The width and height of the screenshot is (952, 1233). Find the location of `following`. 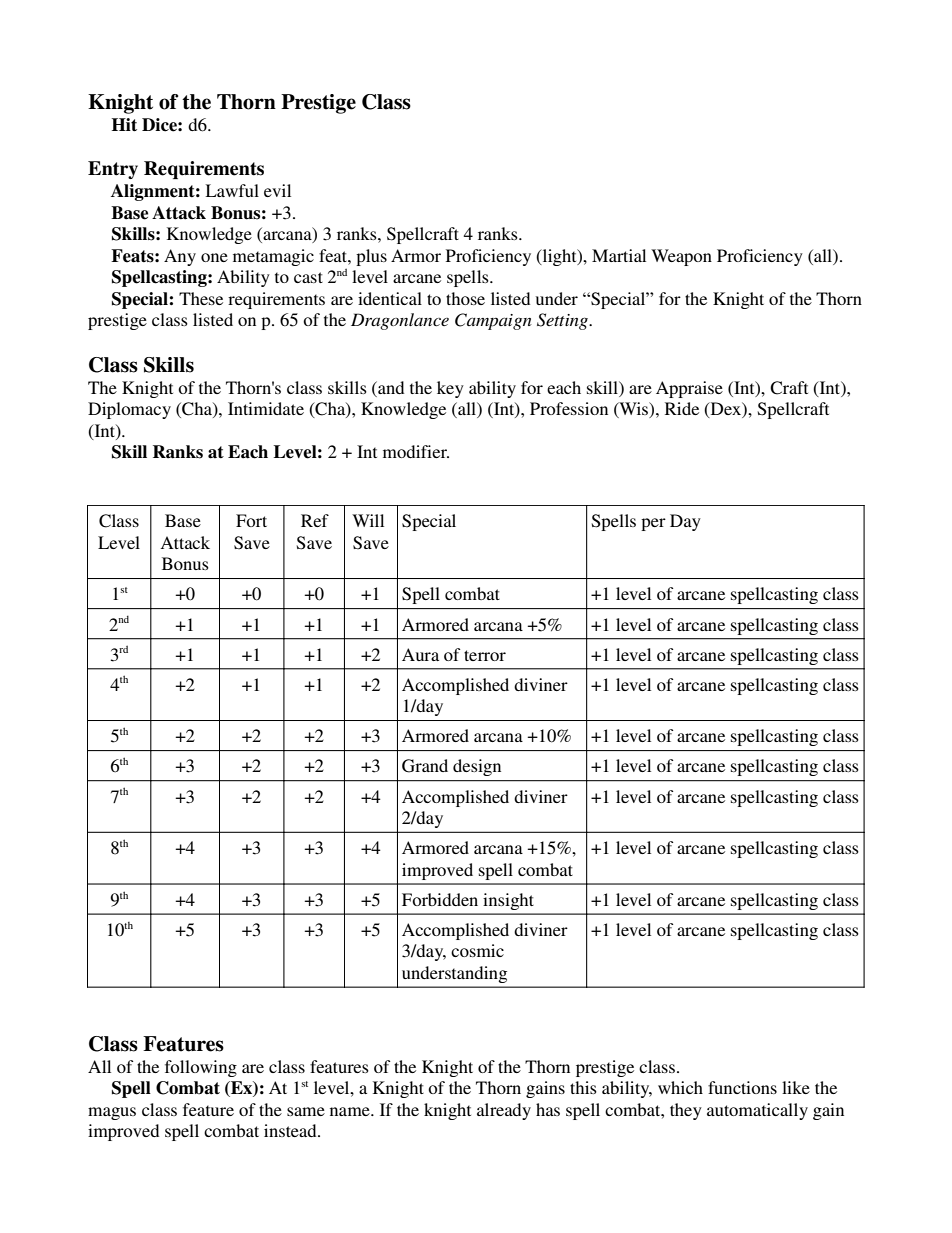

following is located at coordinates (201, 1068).
